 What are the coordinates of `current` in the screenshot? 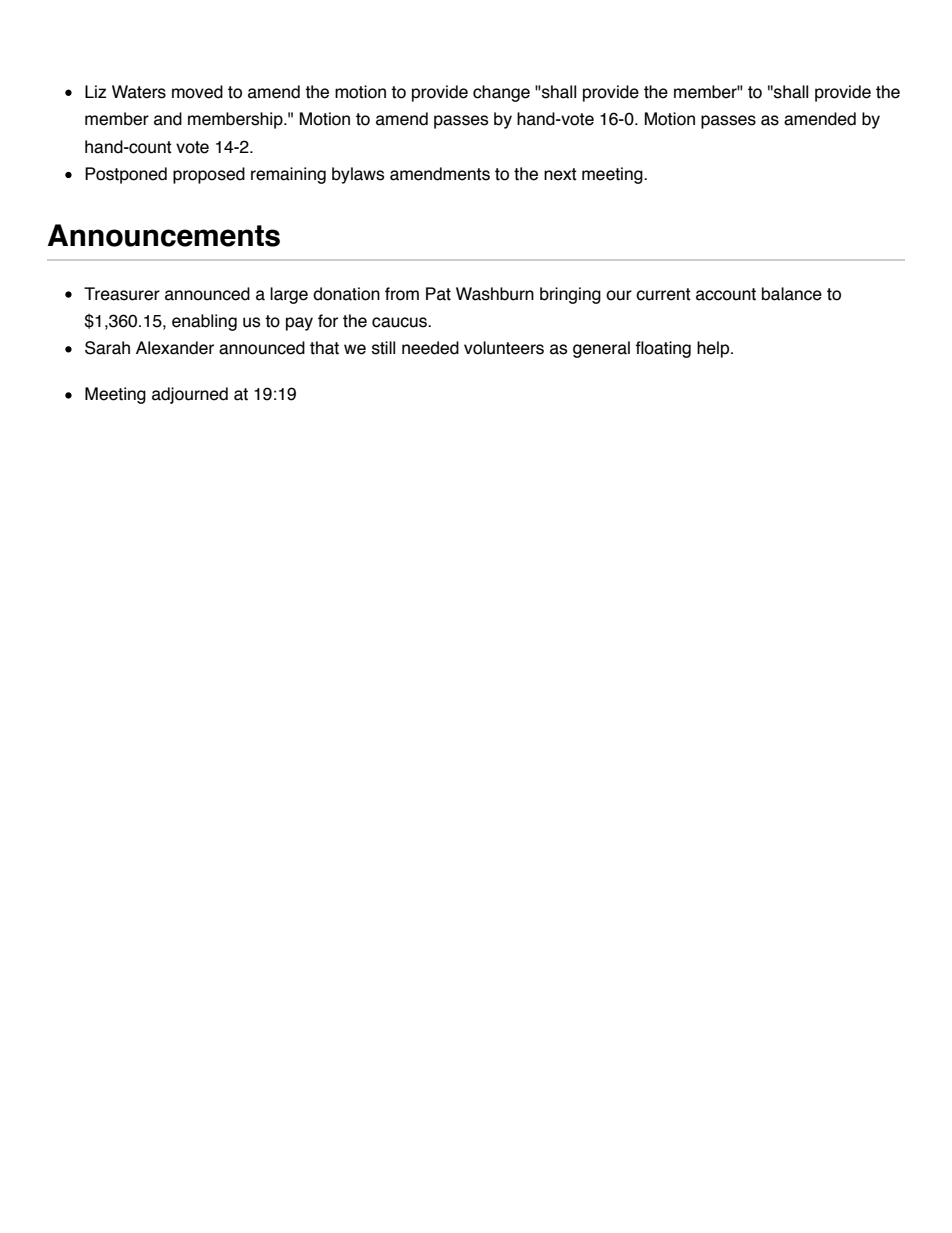 It's located at (663, 294).
